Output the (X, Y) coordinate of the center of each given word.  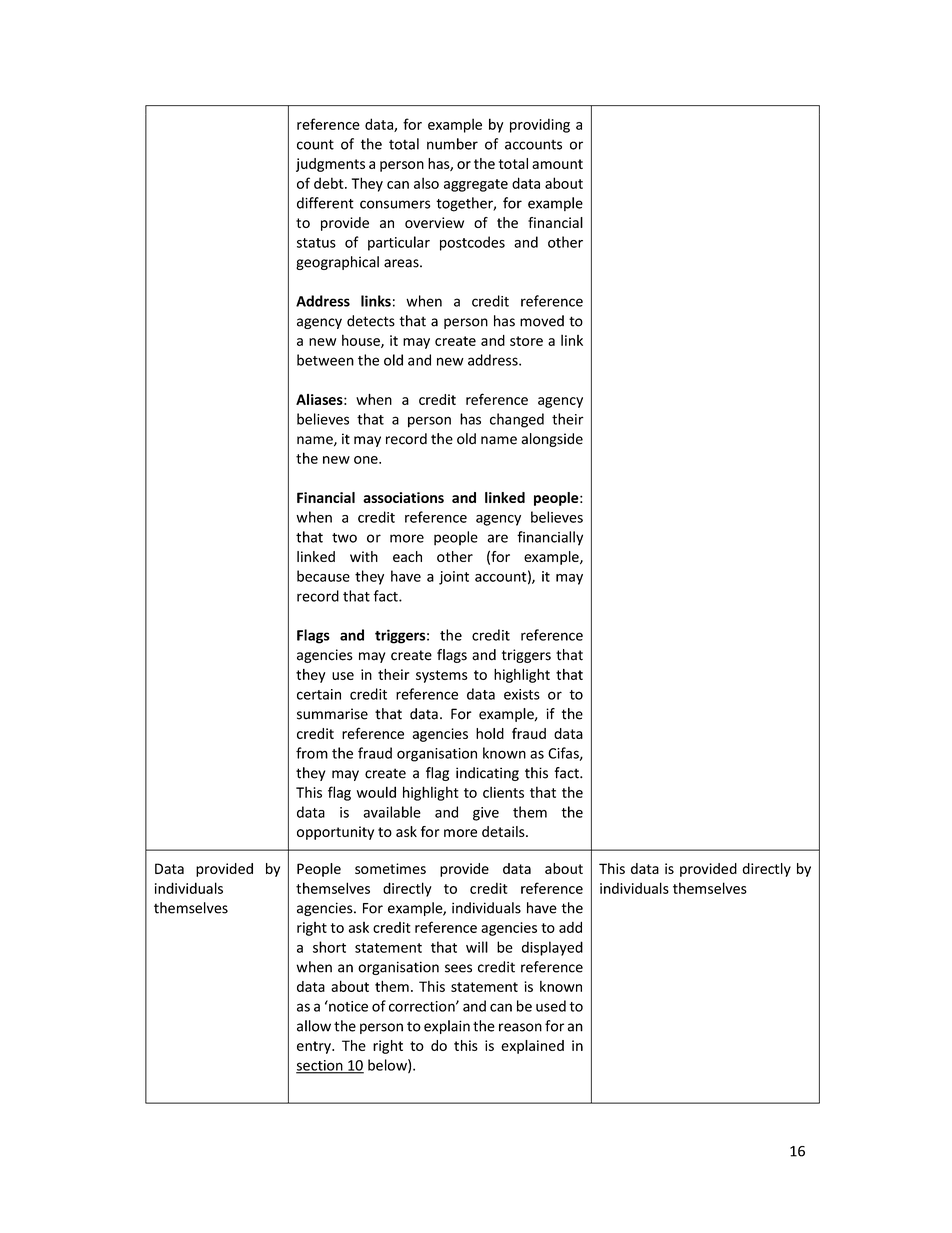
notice (347, 1006)
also (426, 183)
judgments (330, 165)
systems (442, 676)
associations (403, 497)
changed (517, 420)
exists (522, 694)
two (344, 538)
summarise (332, 714)
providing (540, 125)
